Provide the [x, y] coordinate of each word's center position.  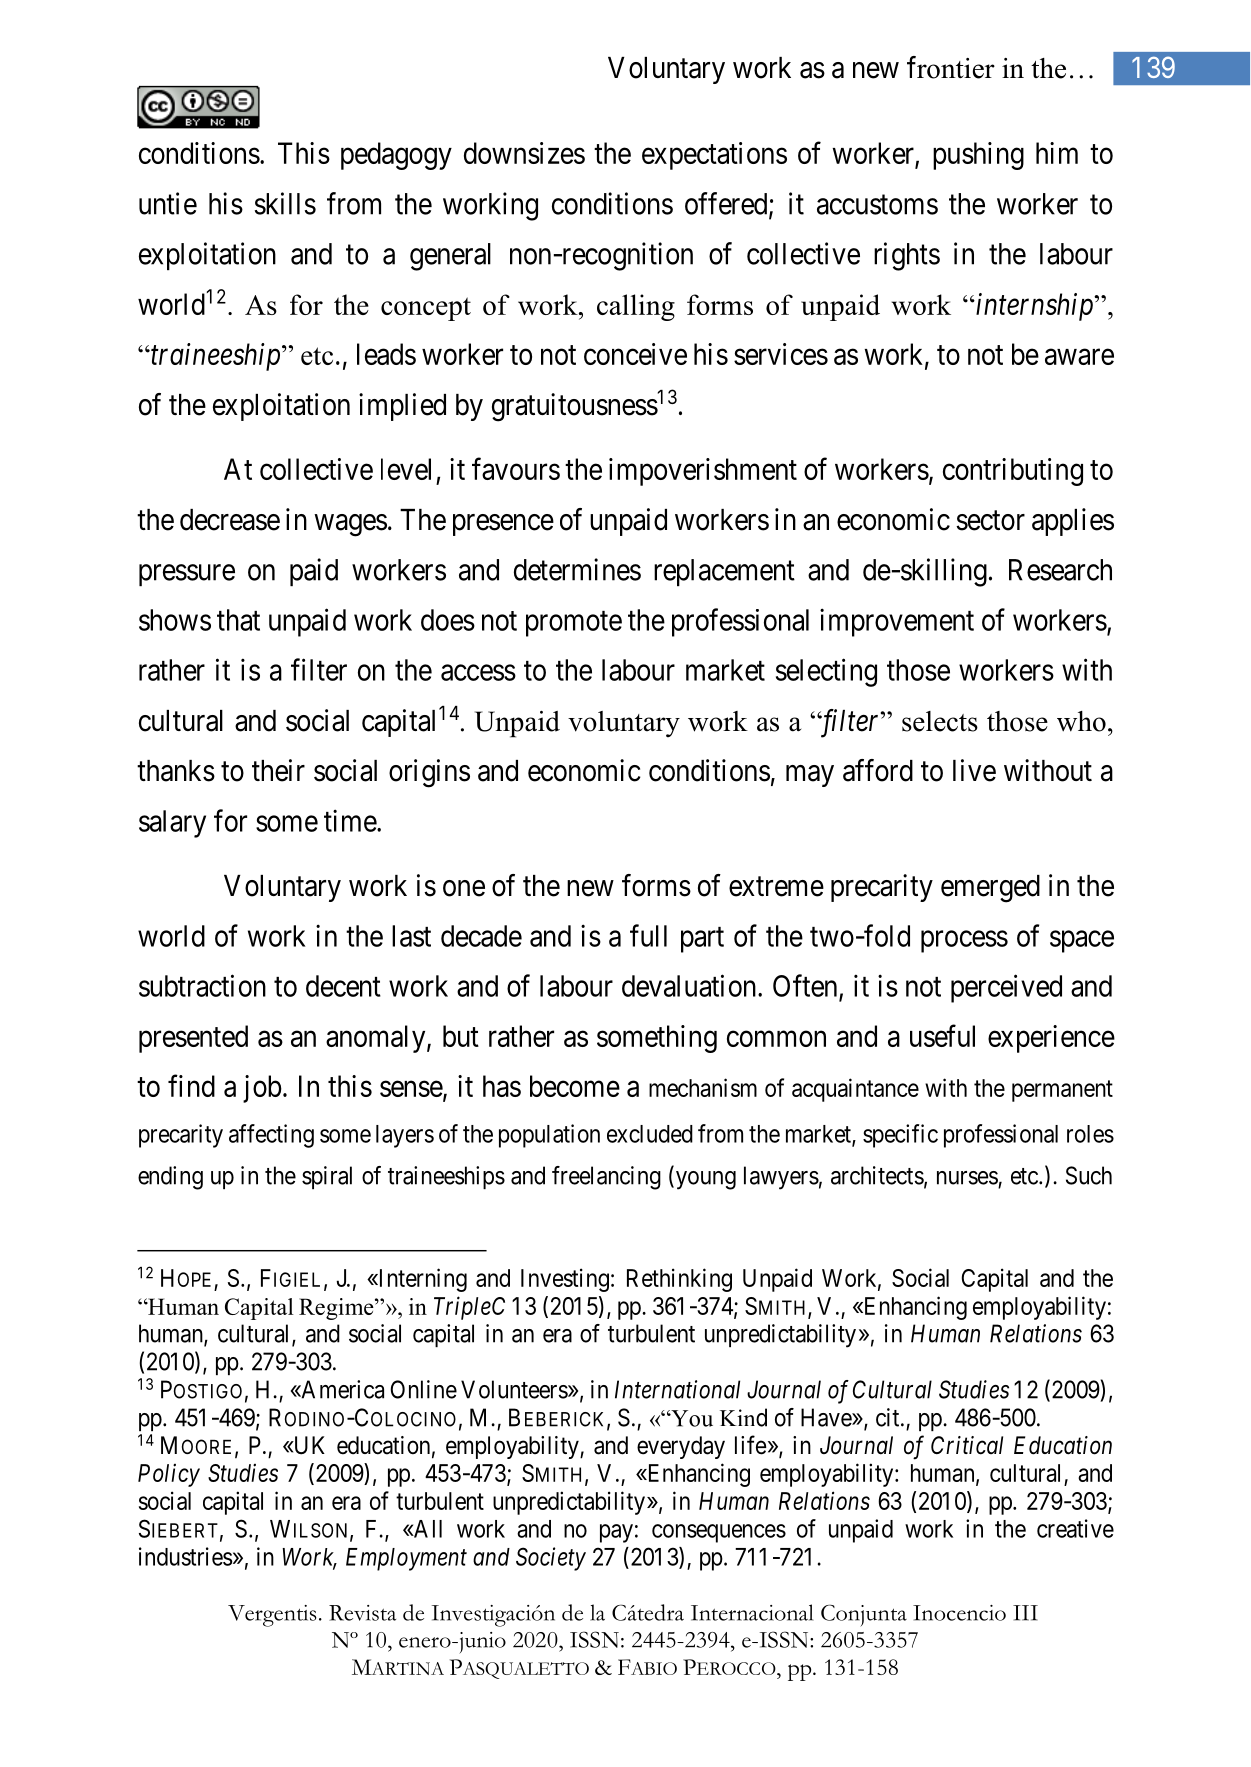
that [238, 620]
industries [186, 1556]
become [575, 1086]
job [262, 1089]
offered [727, 204]
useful [942, 1035]
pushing [978, 156]
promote [574, 624]
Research [1060, 570]
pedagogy [396, 156]
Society [551, 1559]
